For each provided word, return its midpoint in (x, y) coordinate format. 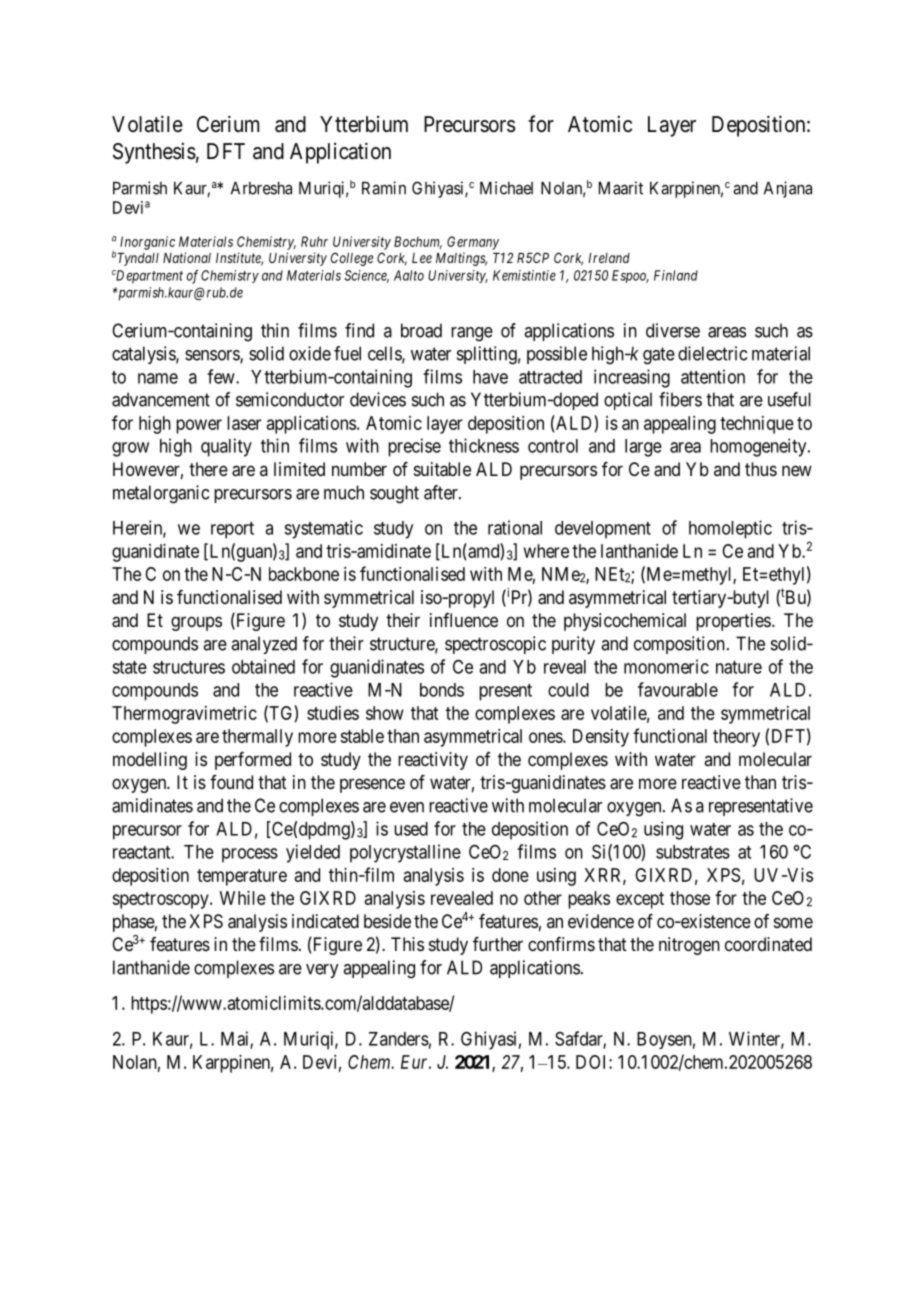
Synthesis (154, 153)
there (208, 469)
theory (736, 738)
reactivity (433, 761)
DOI (593, 1062)
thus (761, 469)
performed (253, 761)
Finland (676, 275)
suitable (442, 469)
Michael (506, 188)
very (322, 971)
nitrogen (689, 946)
